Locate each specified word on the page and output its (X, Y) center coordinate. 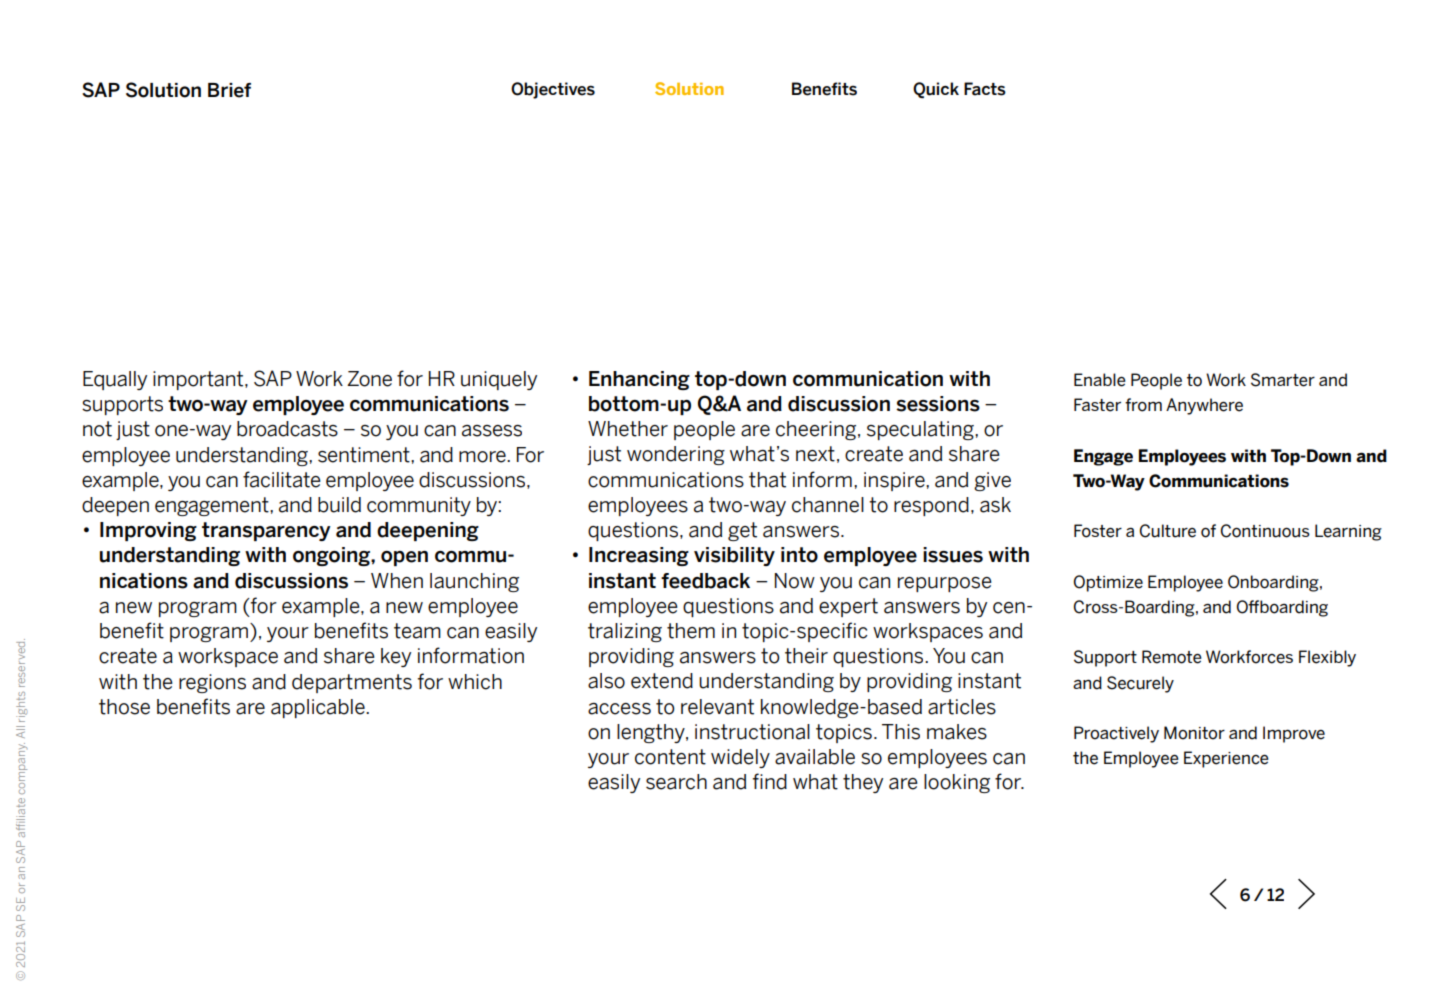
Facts (985, 89)
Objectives (553, 90)
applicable (319, 708)
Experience (1226, 759)
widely (740, 758)
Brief (229, 90)
